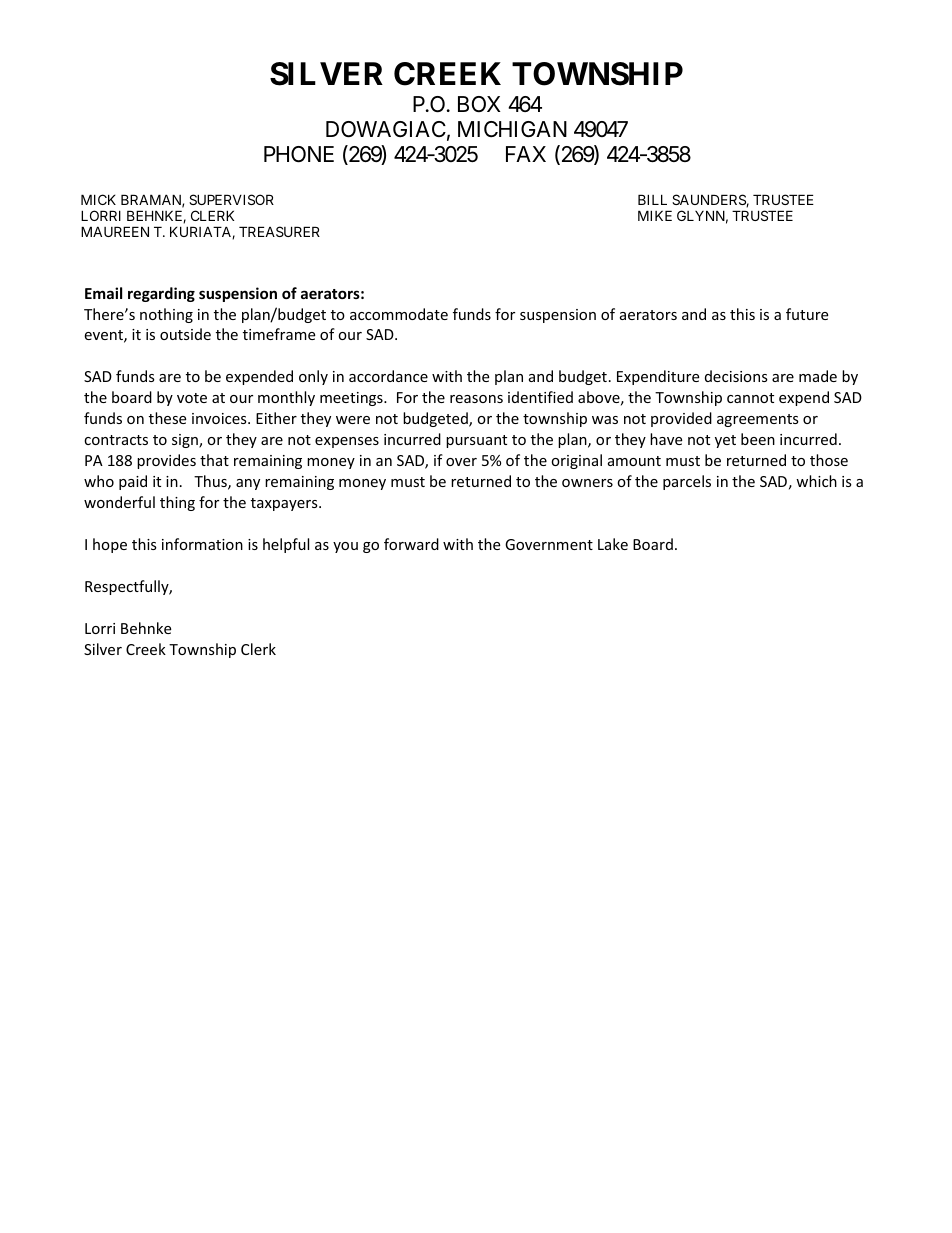 The height and width of the screenshot is (1233, 952). What do you see at coordinates (411, 544) in the screenshot?
I see `forward` at bounding box center [411, 544].
